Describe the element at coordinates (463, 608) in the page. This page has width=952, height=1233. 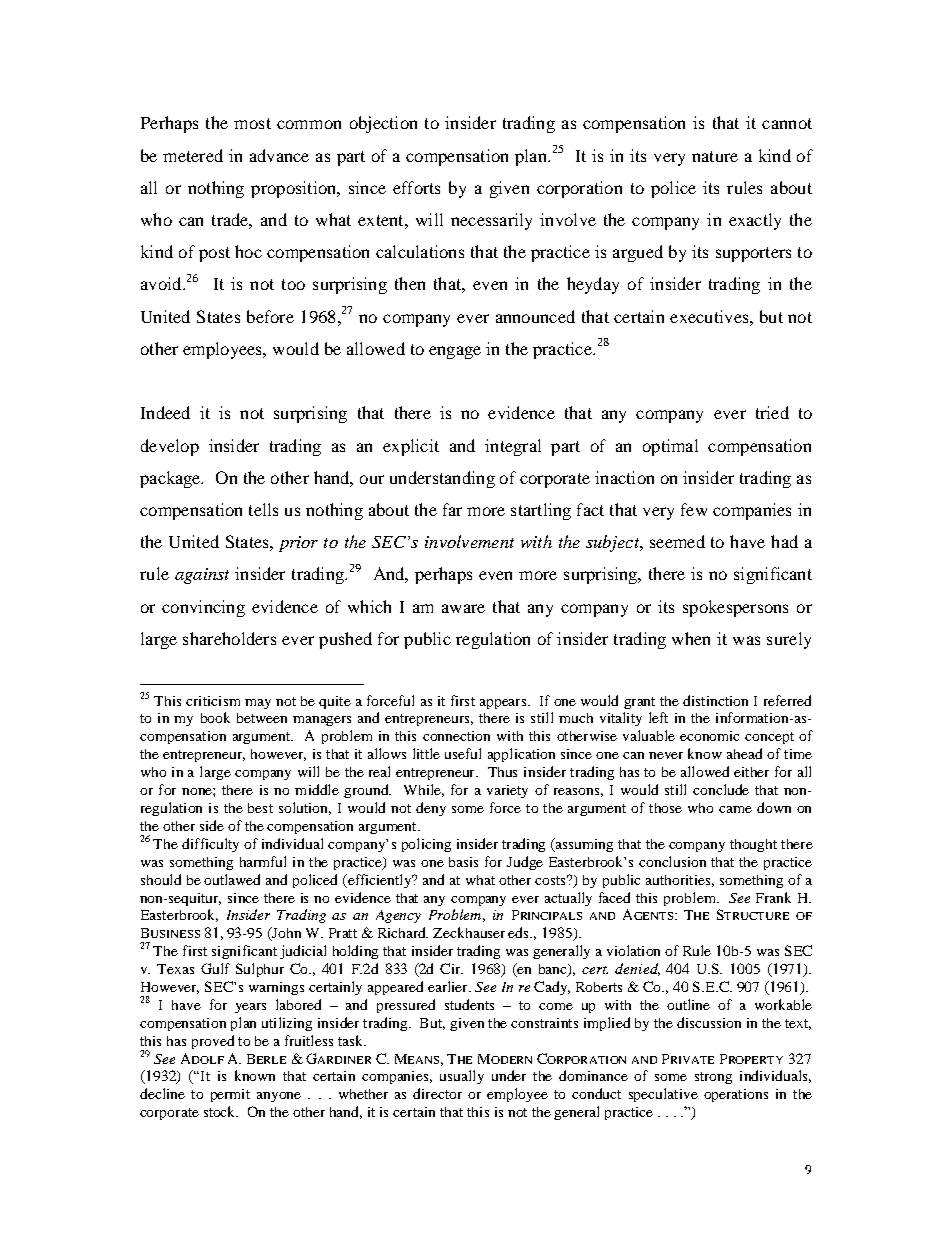
I see `aware` at that location.
